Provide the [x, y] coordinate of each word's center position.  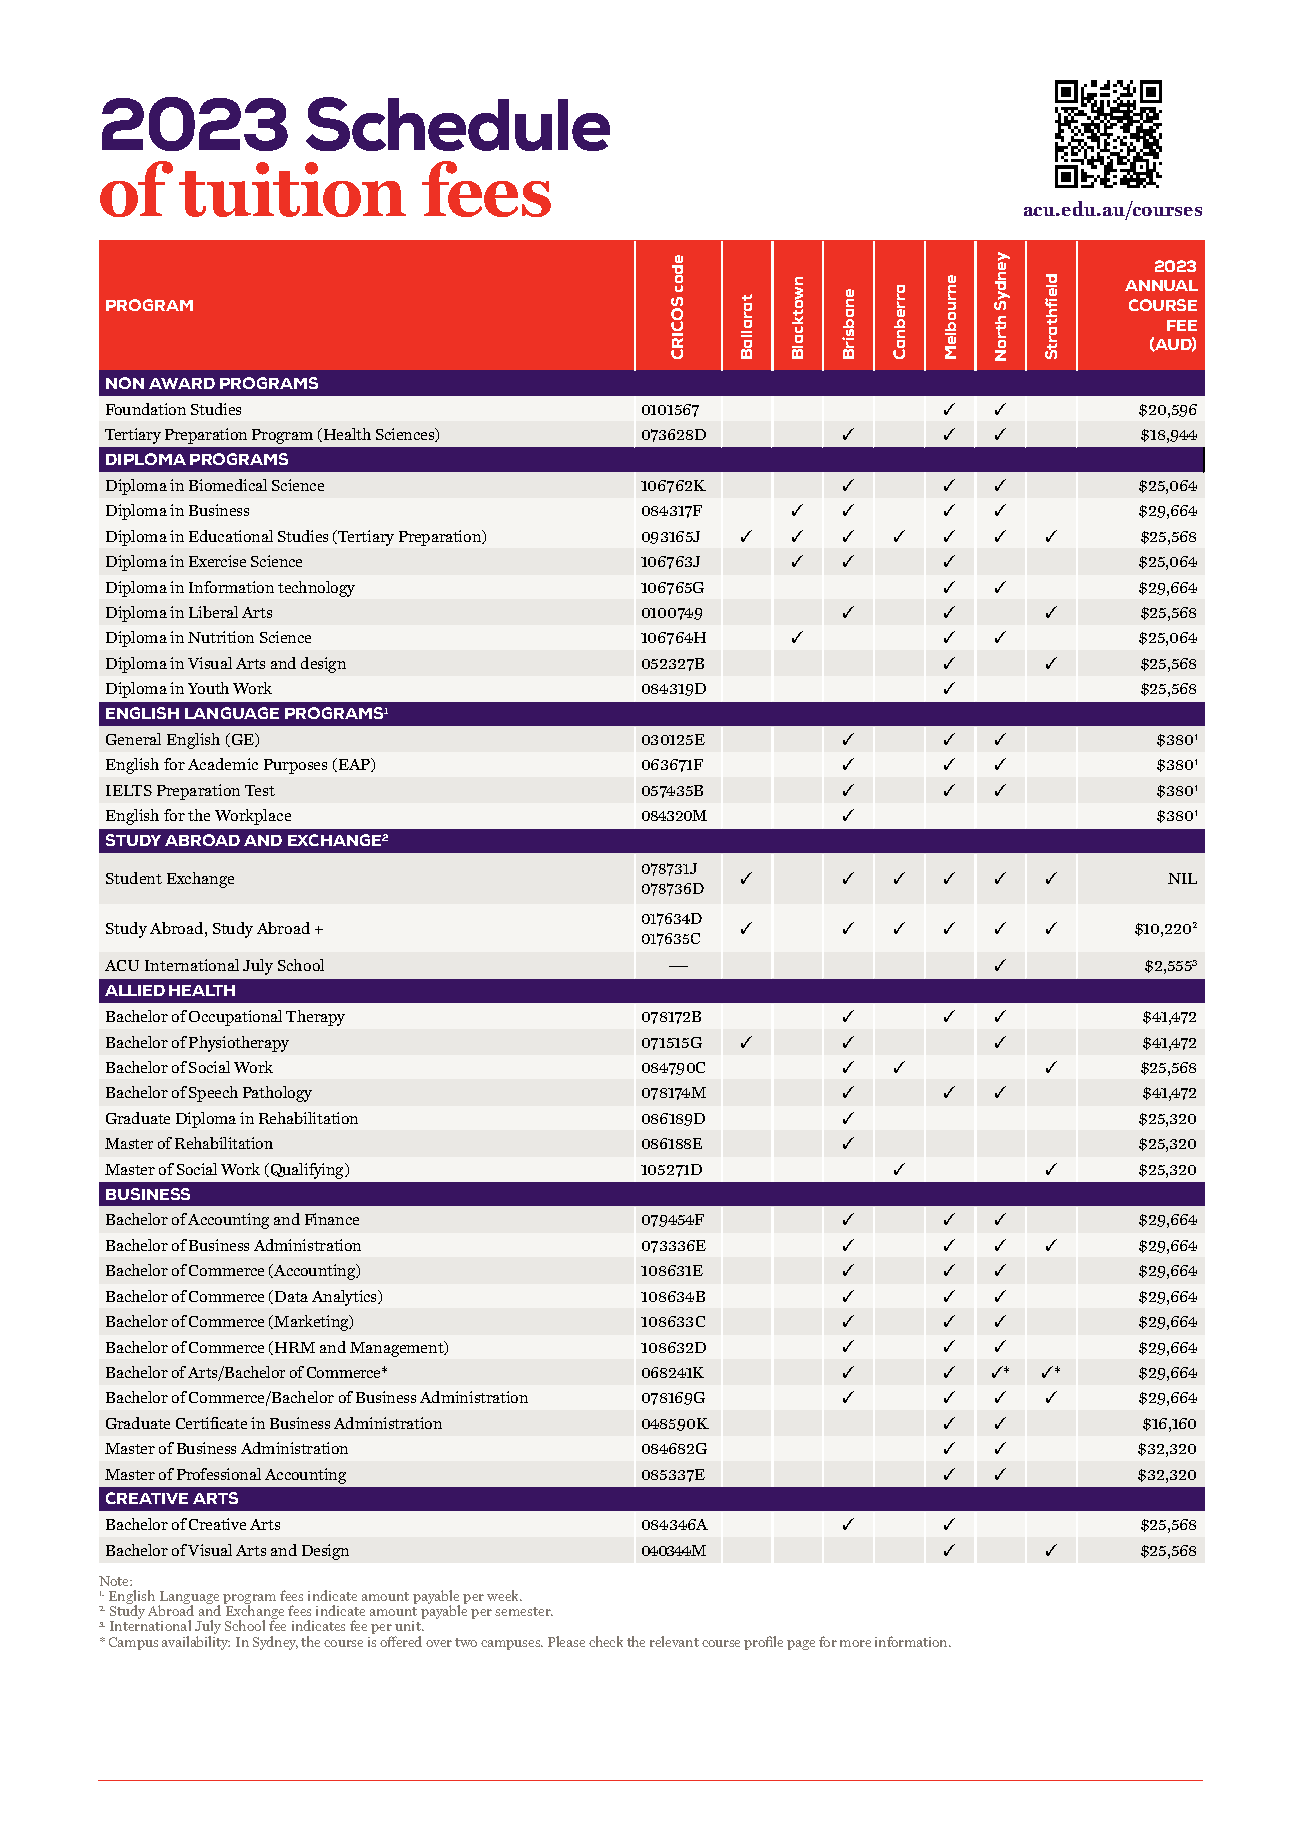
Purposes [295, 766]
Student [134, 878]
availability [196, 1643]
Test [260, 790]
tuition [292, 189]
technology [316, 589]
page [801, 1645]
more [855, 1643]
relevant [674, 1641]
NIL [1182, 878]
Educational [231, 536]
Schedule [458, 124]
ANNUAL [1161, 285]
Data [291, 1296]
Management [398, 1349]
